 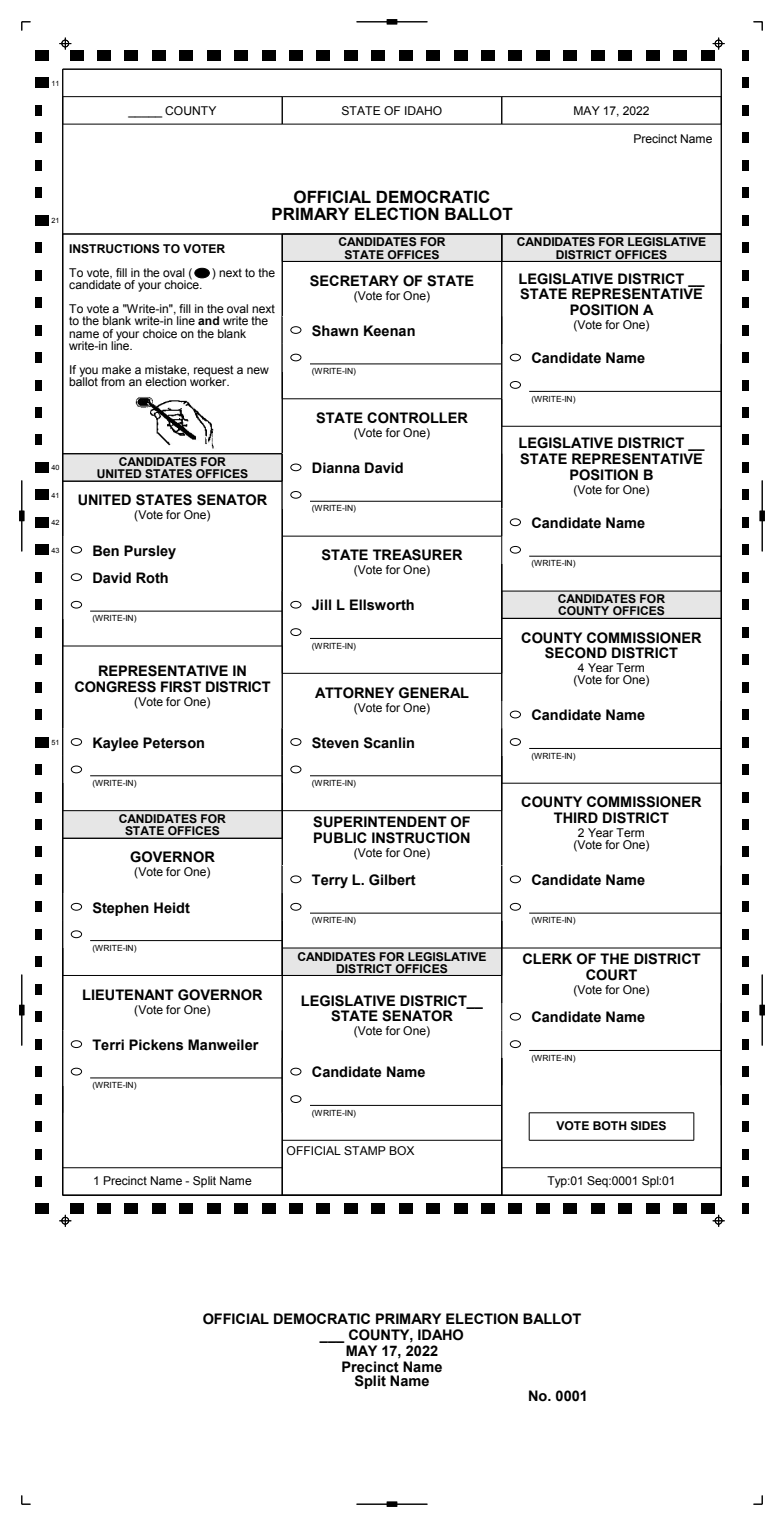 What do you see at coordinates (392, 880) in the screenshot?
I see `Gilbert` at bounding box center [392, 880].
